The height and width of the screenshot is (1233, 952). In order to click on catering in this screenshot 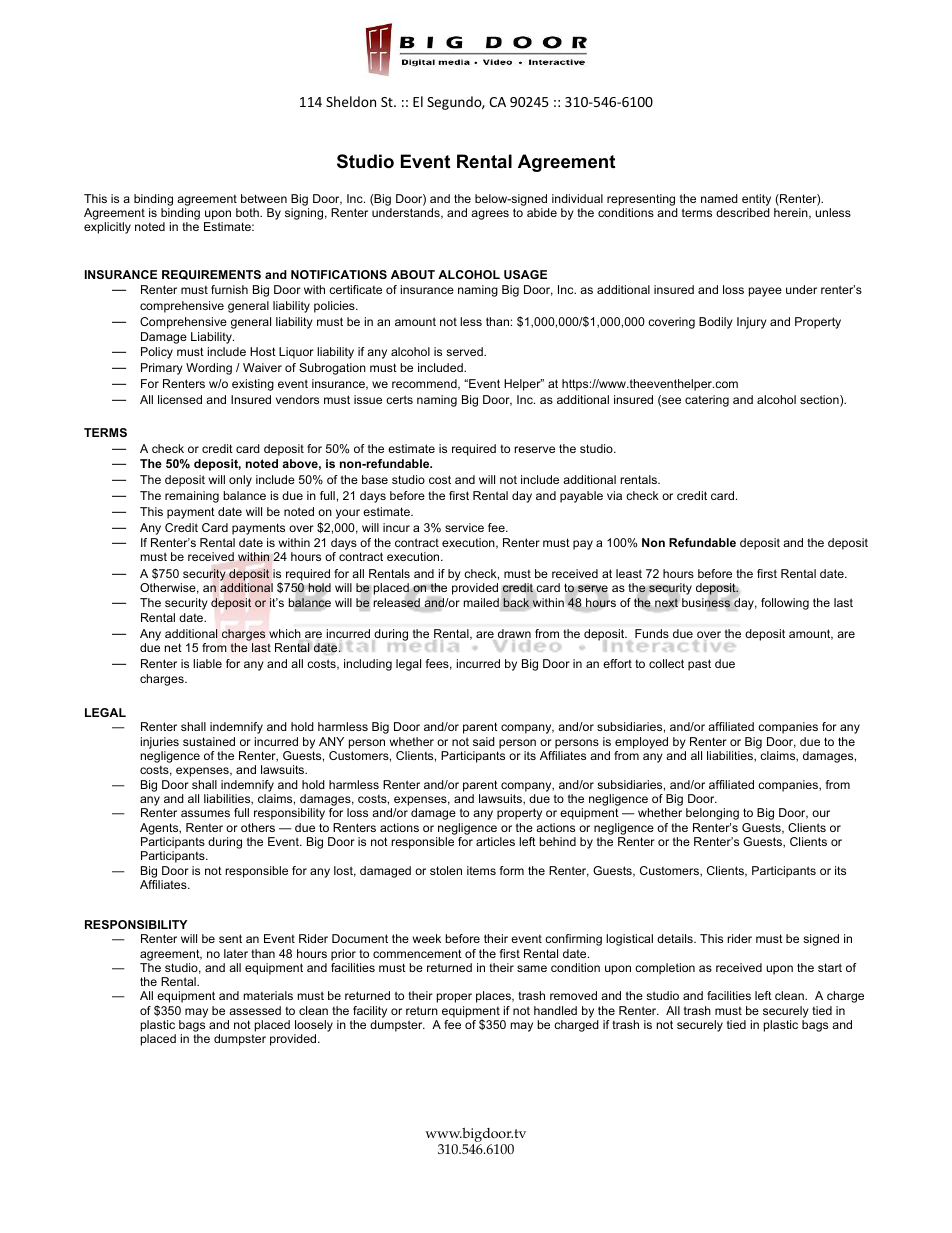, I will do `click(707, 401)`.
